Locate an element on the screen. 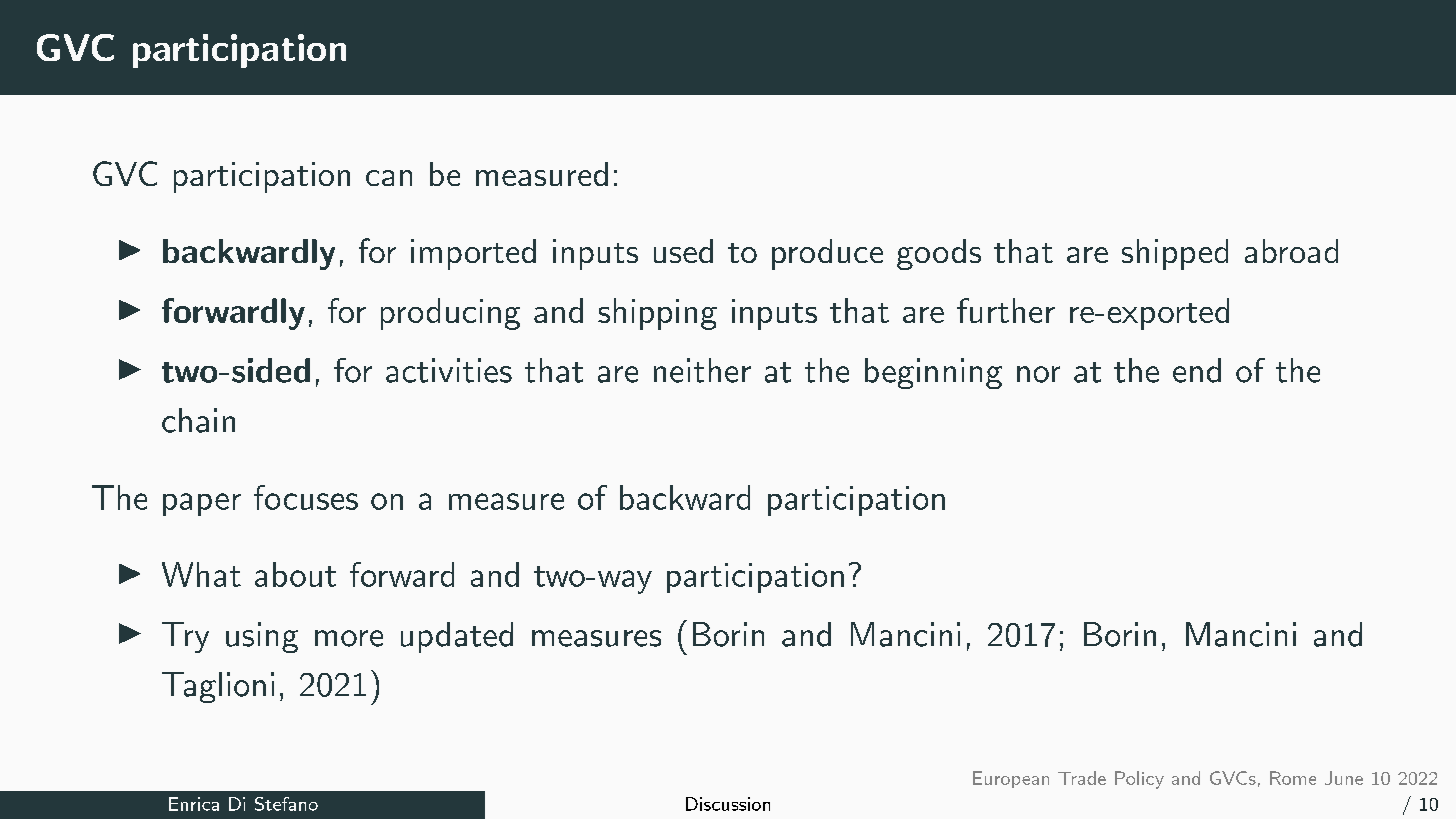  neither is located at coordinates (702, 370).
